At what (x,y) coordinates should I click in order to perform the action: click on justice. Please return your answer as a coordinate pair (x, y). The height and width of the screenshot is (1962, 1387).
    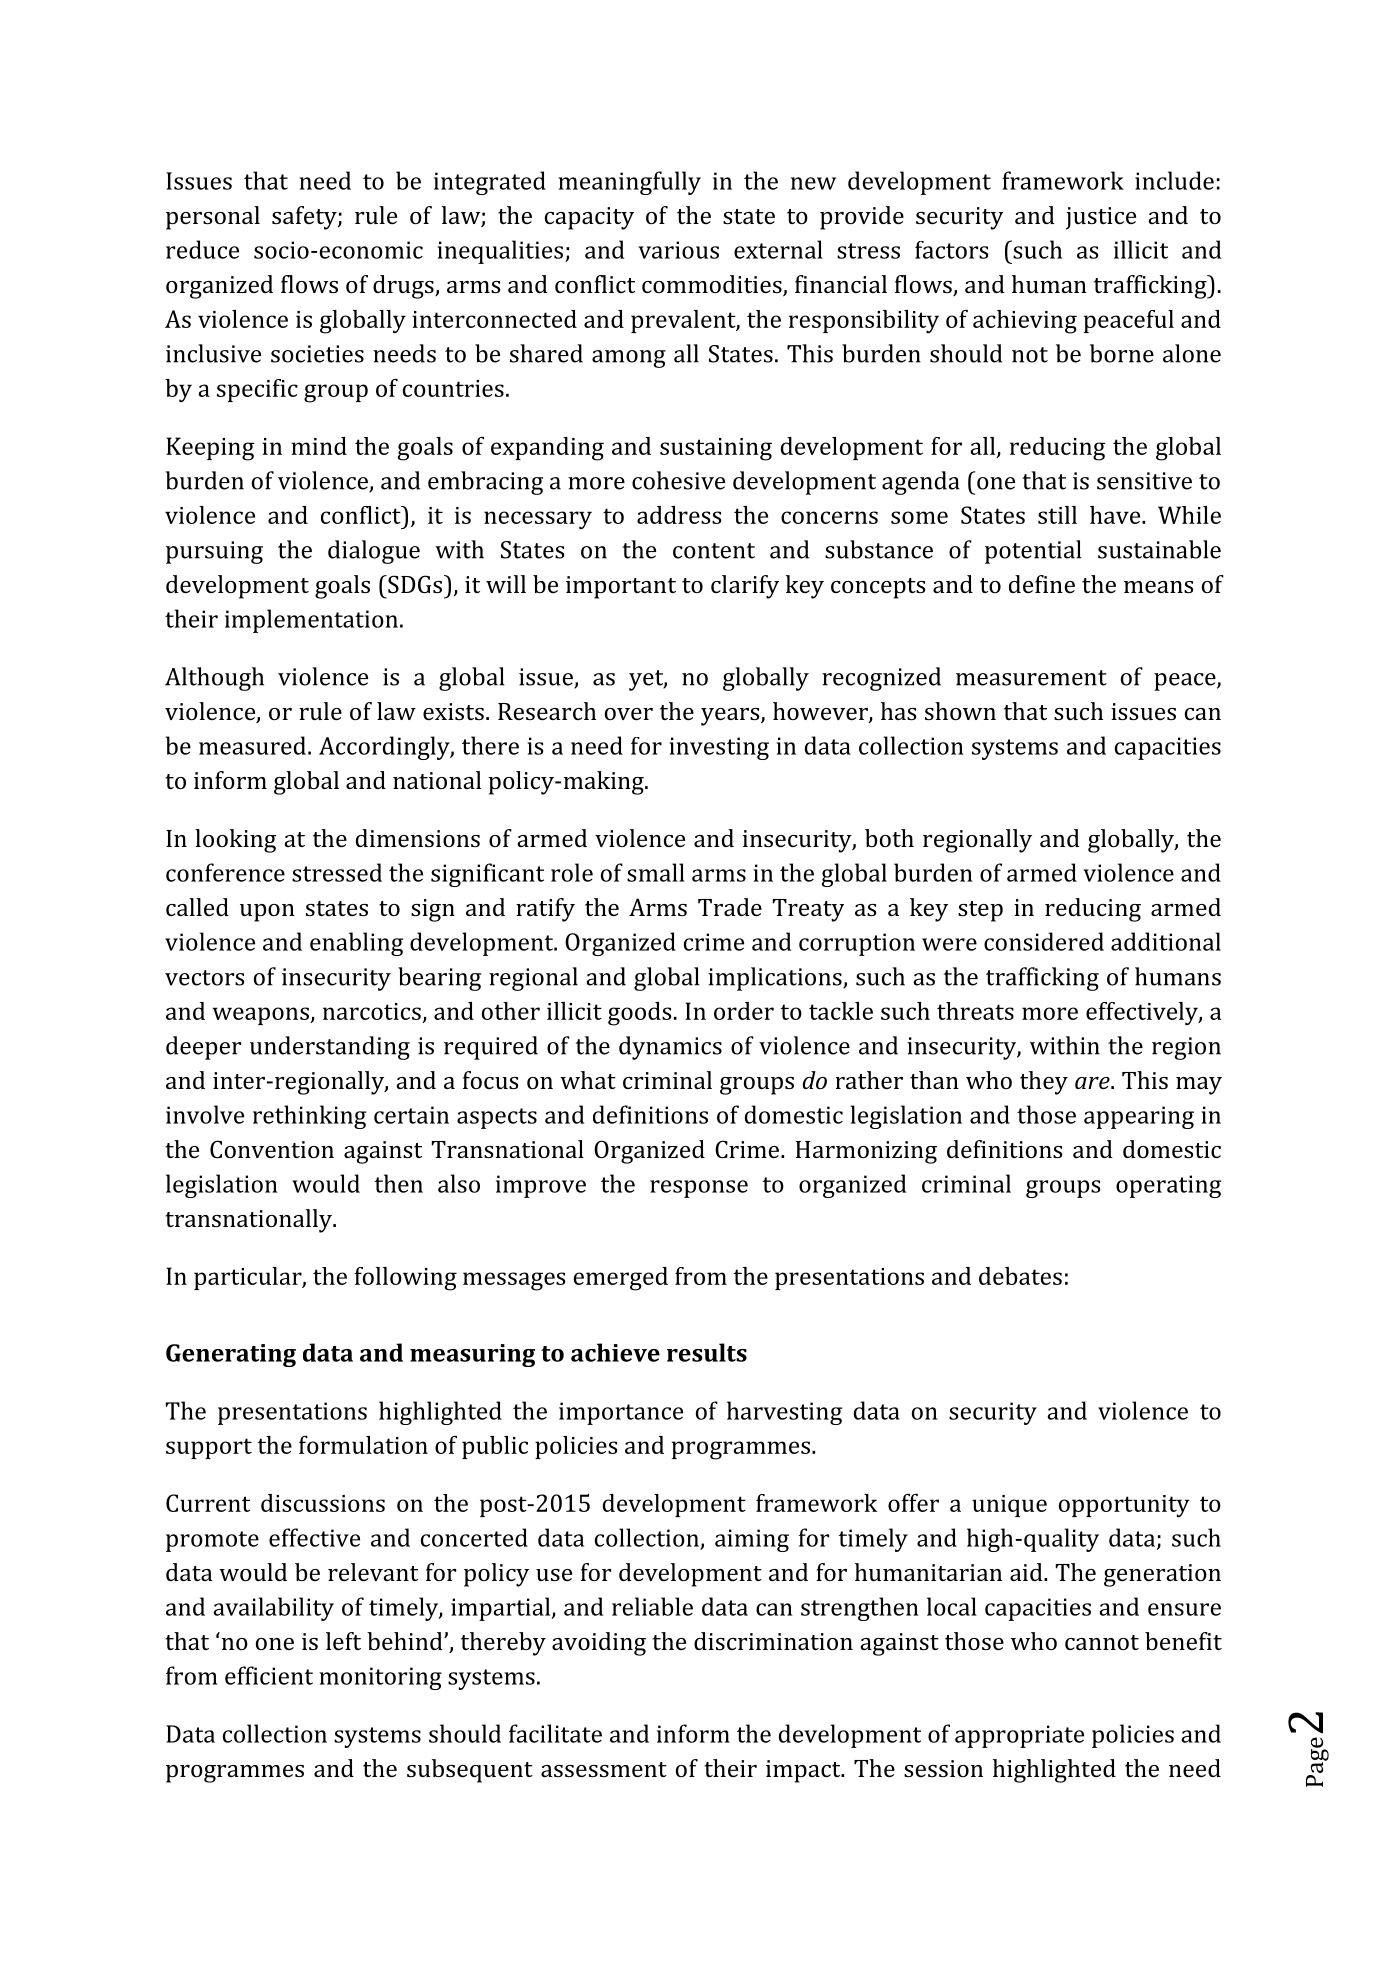
    Looking at the image, I should click on (1101, 218).
